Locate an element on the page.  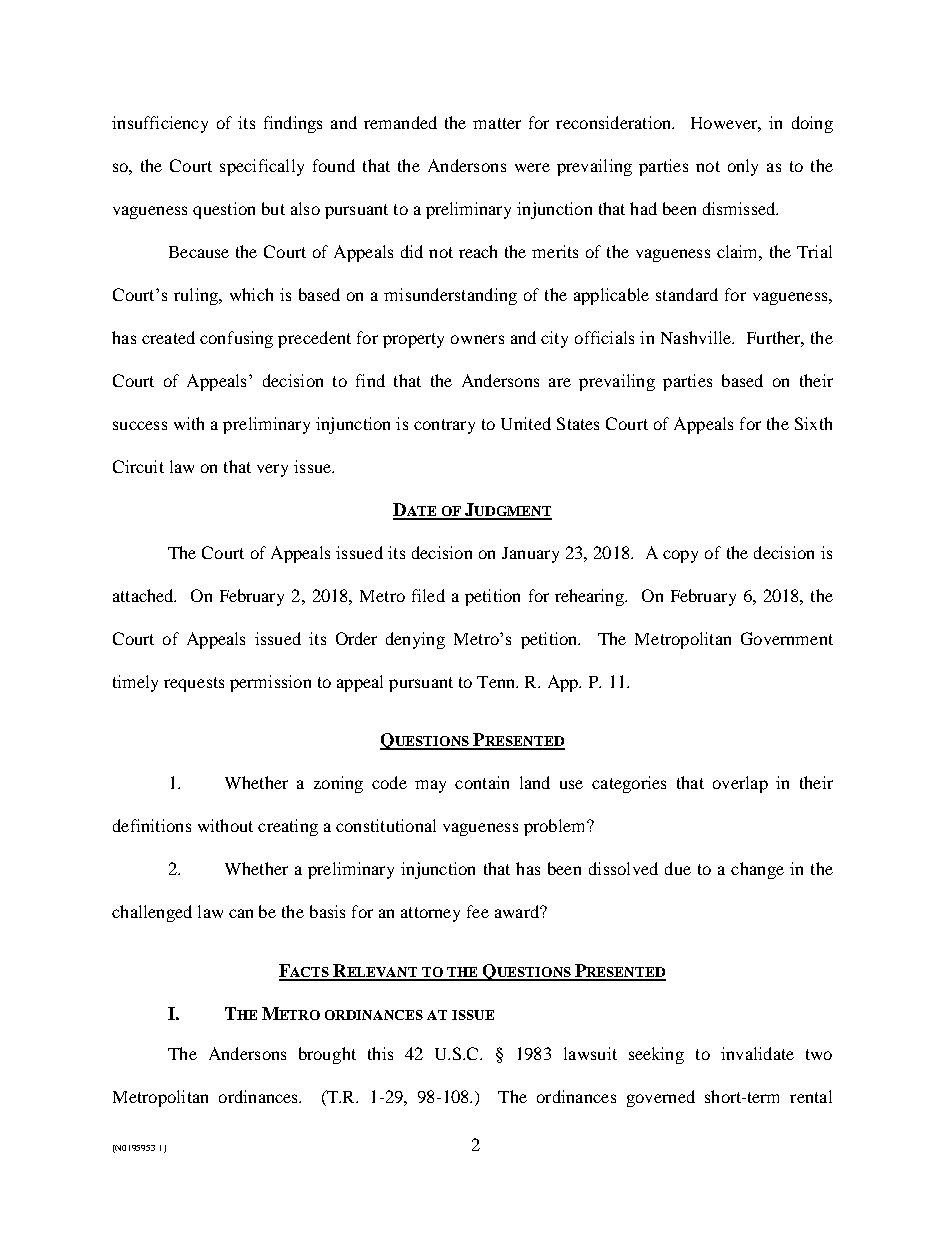
fee is located at coordinates (478, 911).
